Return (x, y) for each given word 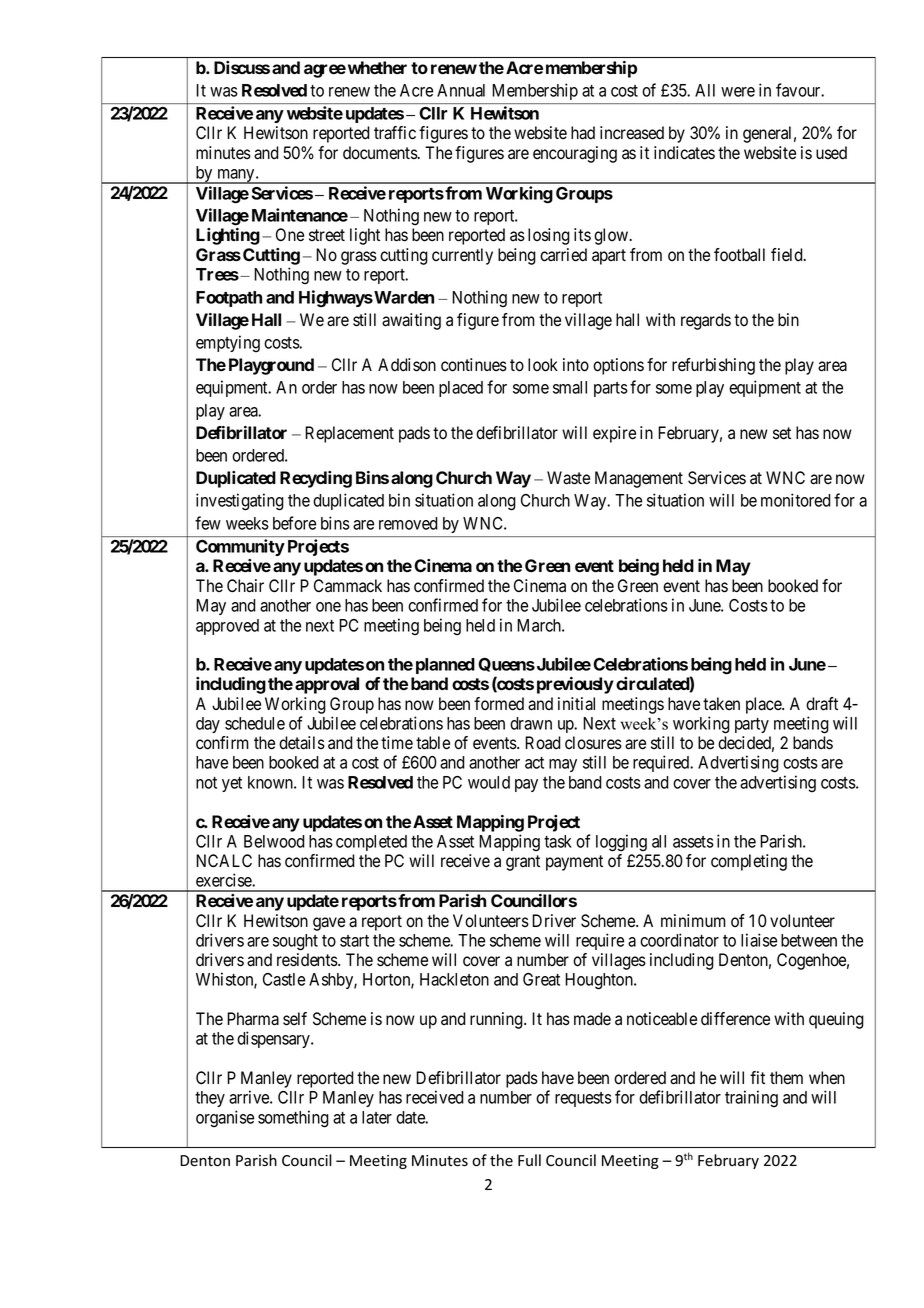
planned (445, 666)
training (751, 1098)
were (738, 92)
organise (225, 1118)
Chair (245, 586)
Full (529, 1160)
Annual (461, 90)
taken (721, 704)
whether (377, 67)
